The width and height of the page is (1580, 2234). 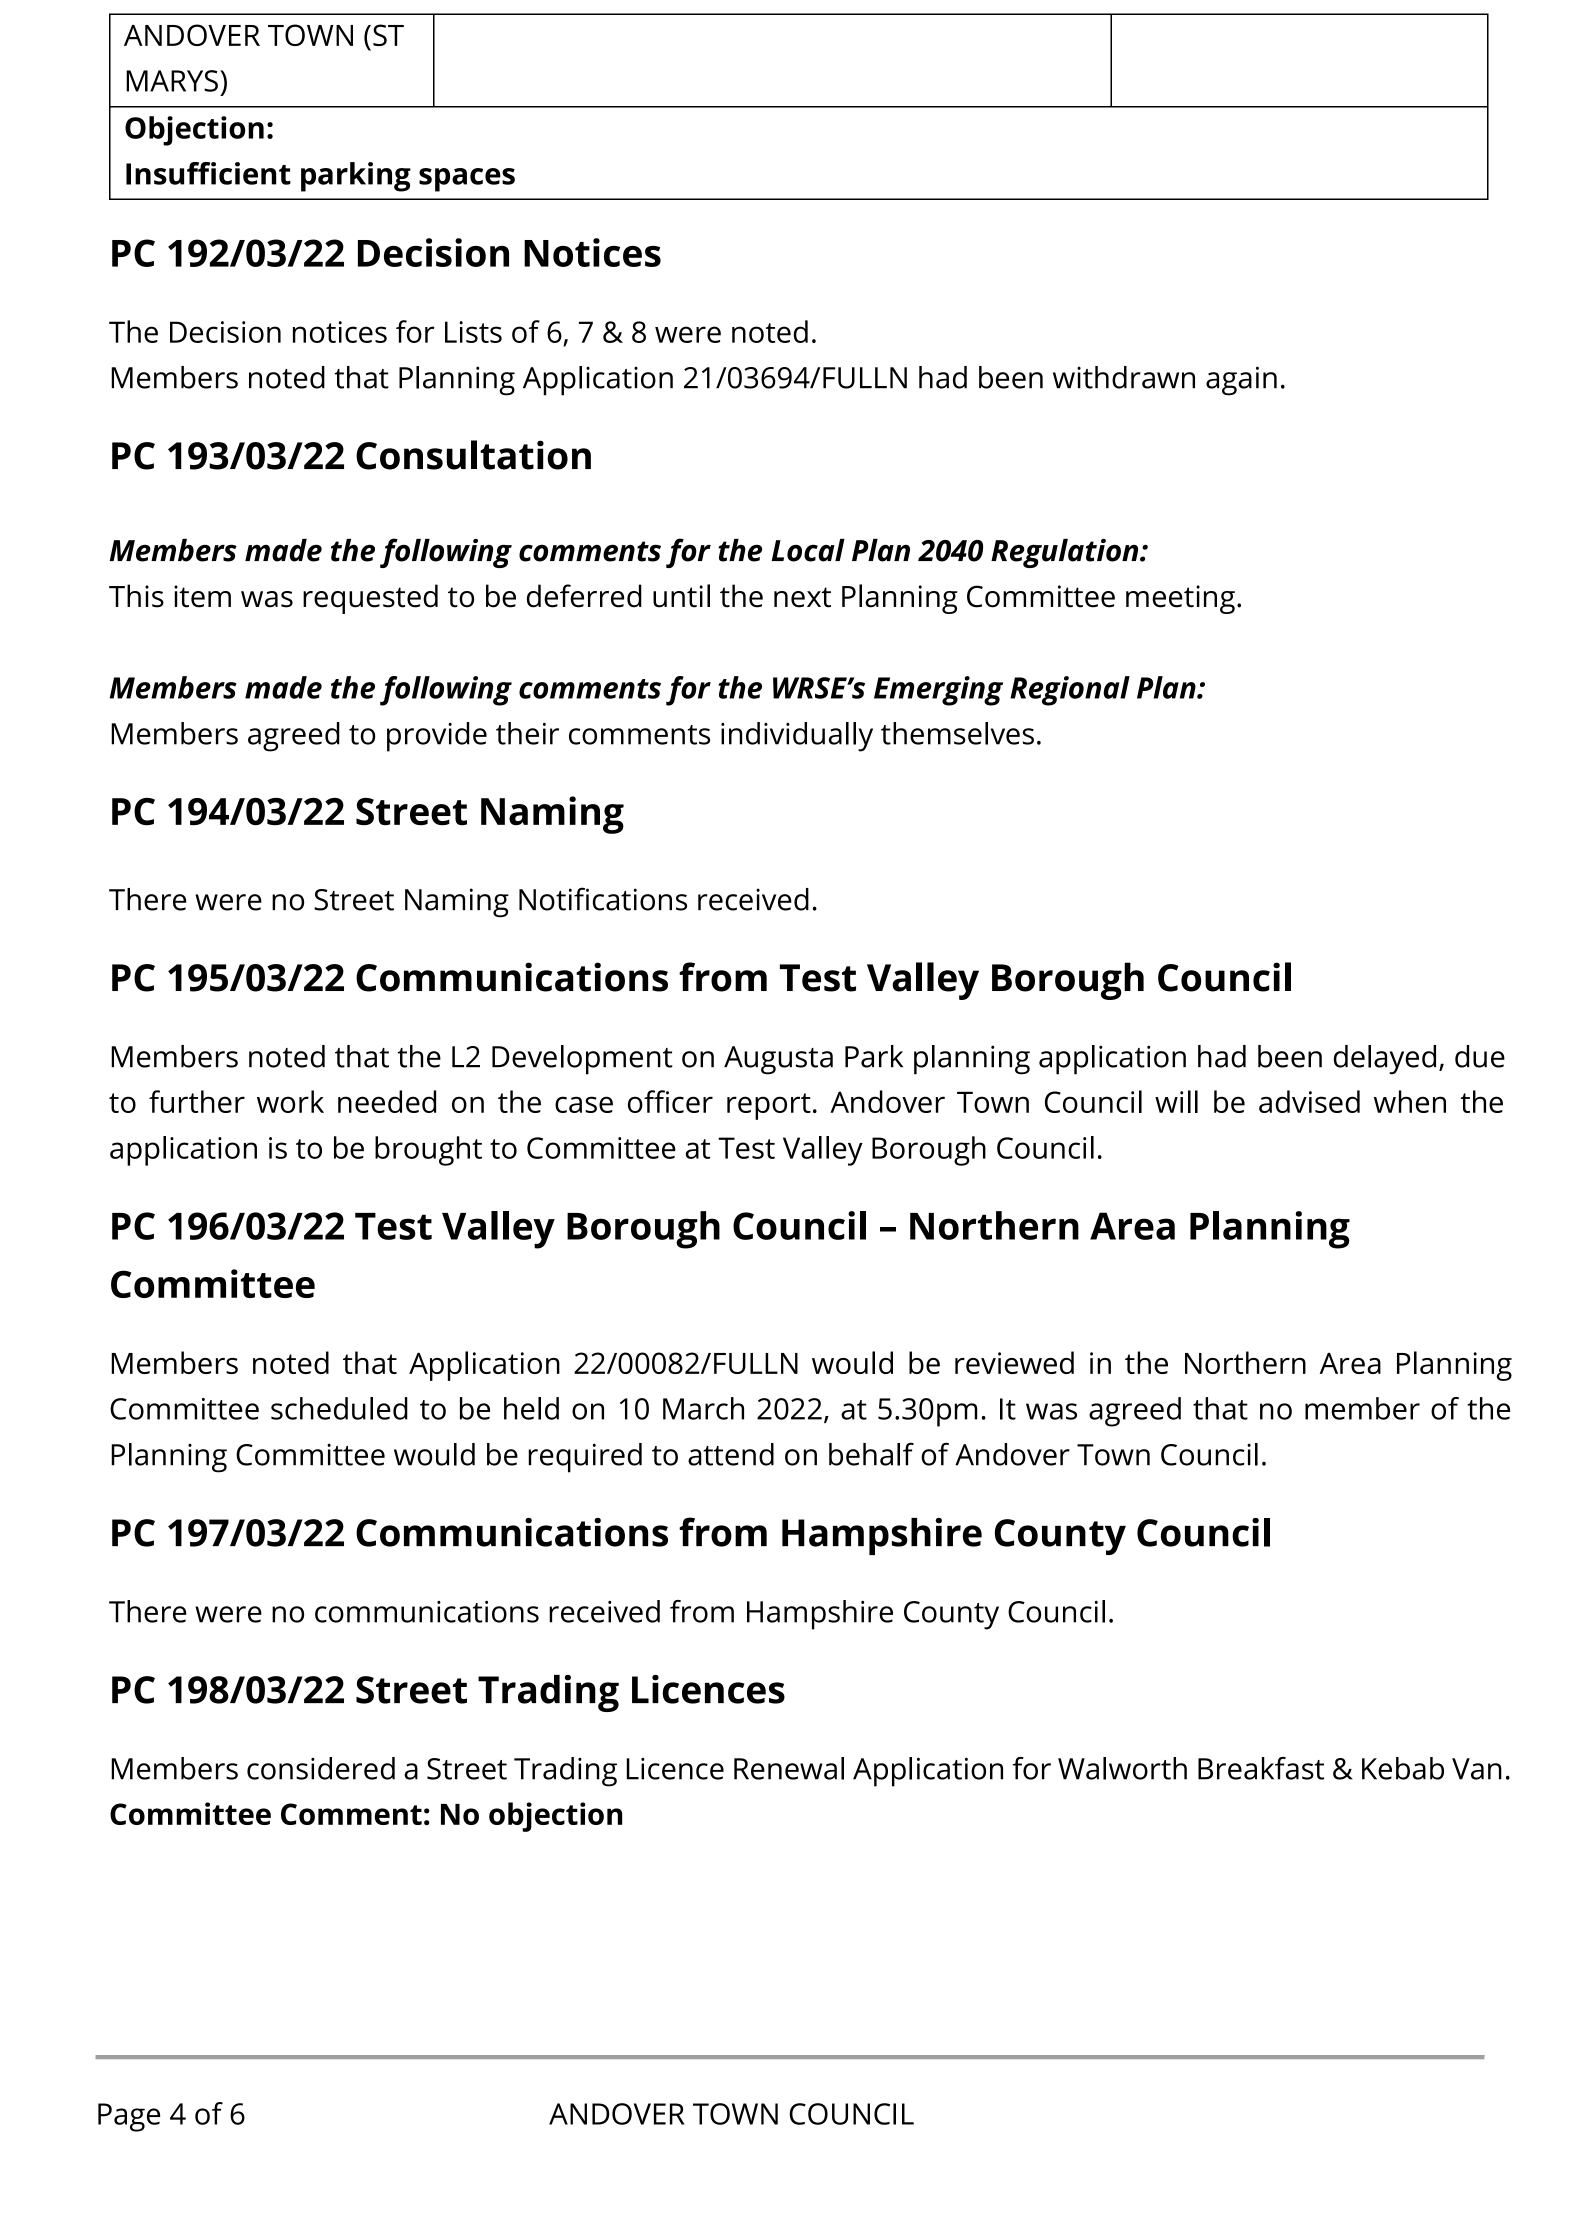 I want to click on meeting, so click(x=1180, y=599).
